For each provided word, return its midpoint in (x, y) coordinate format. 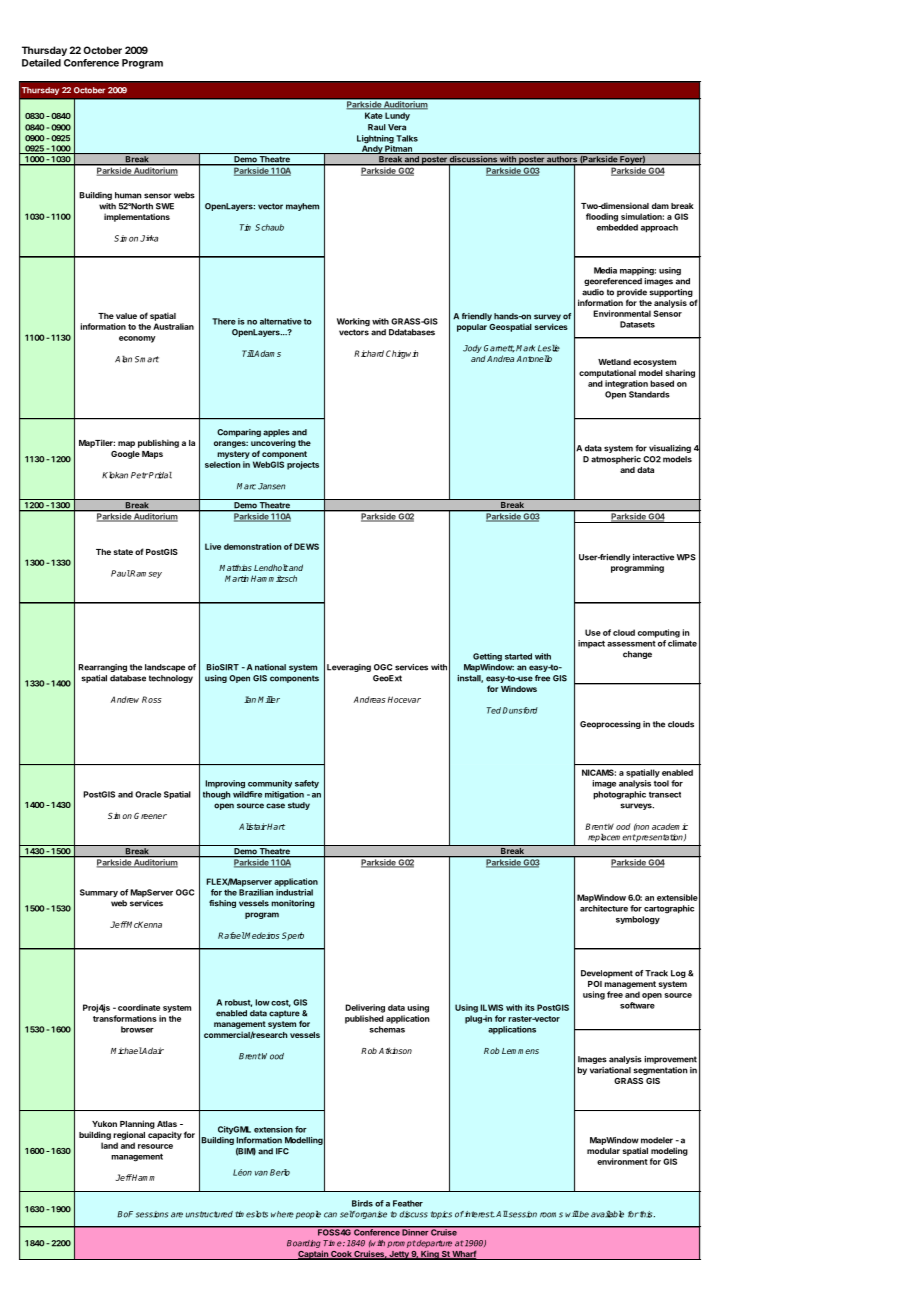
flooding (602, 217)
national (270, 667)
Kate (373, 115)
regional (129, 1135)
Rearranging (102, 668)
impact (591, 644)
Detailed (41, 63)
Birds (362, 1203)
